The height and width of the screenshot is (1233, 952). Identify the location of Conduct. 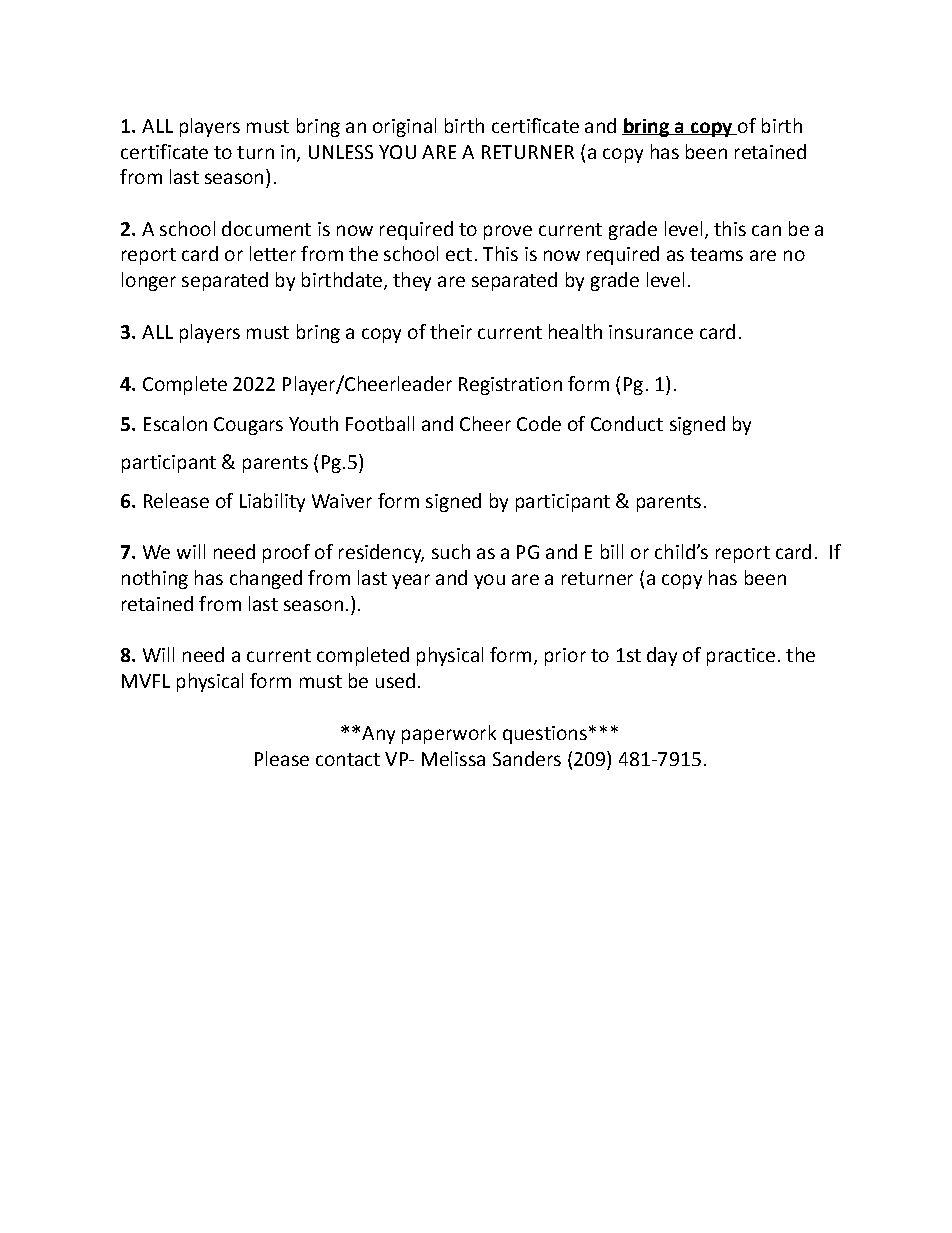
(627, 423).
